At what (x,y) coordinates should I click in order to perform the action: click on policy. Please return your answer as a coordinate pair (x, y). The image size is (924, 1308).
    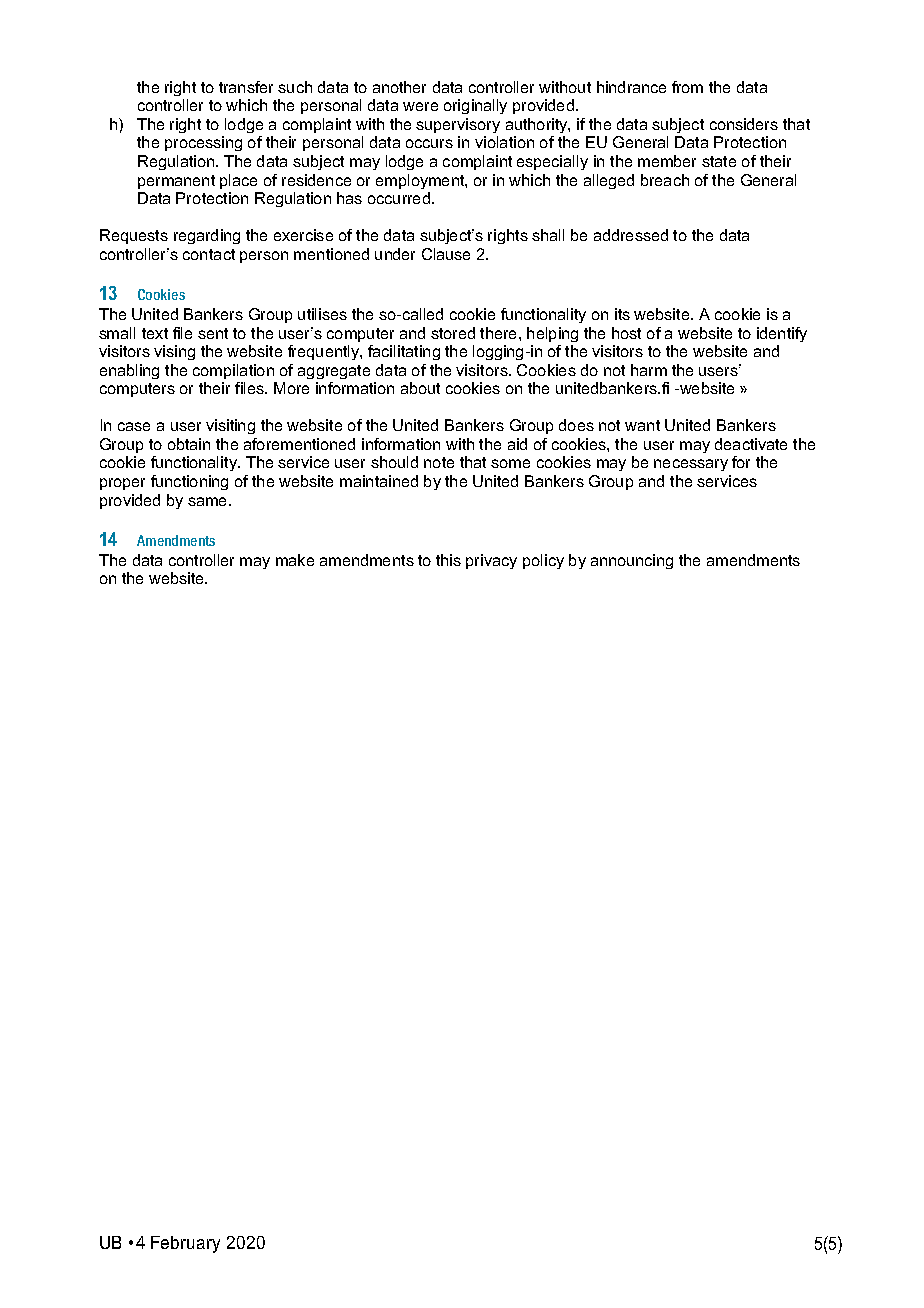
    Looking at the image, I should click on (543, 561).
